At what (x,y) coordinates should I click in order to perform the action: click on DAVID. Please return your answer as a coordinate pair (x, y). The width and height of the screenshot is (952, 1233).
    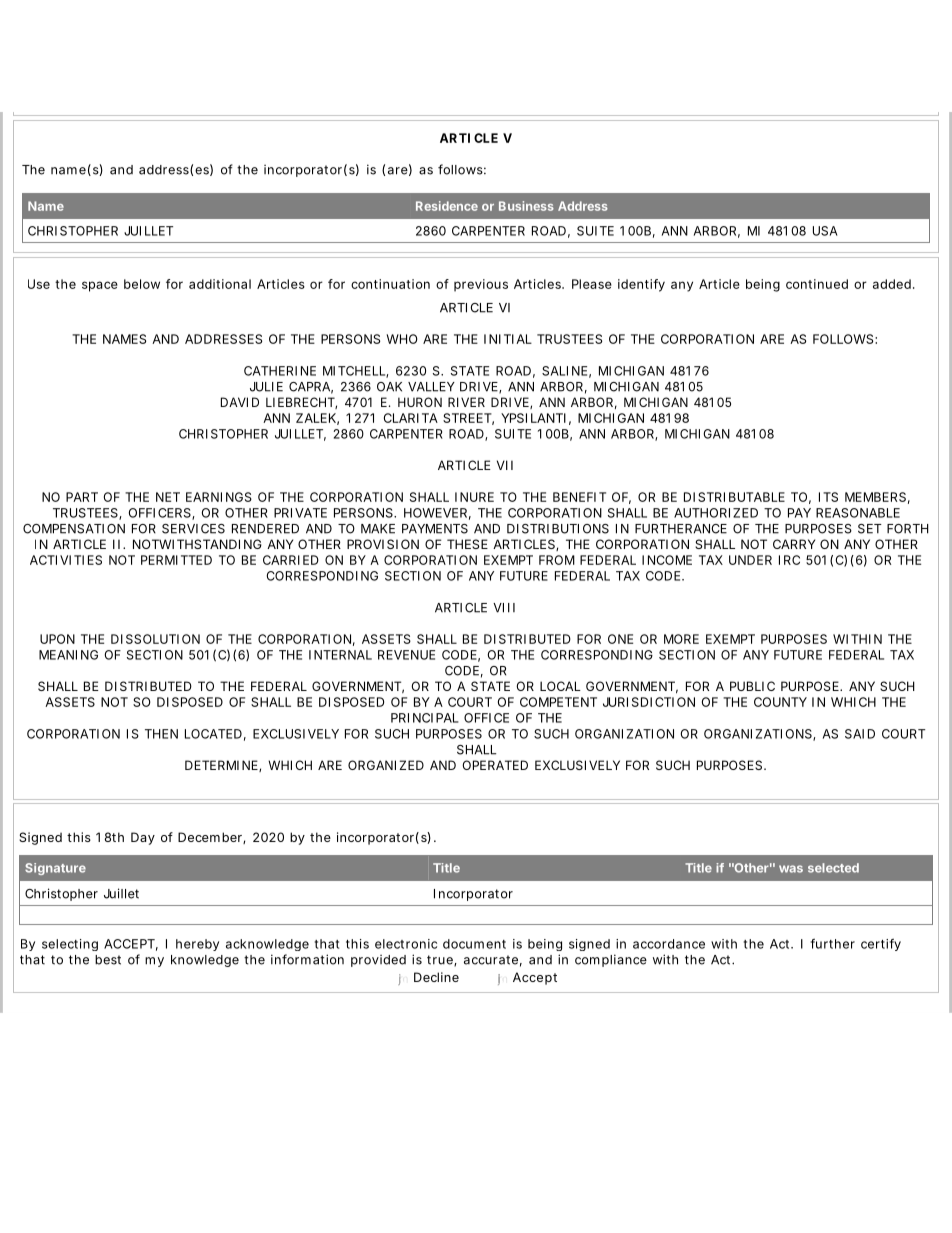
    Looking at the image, I should click on (240, 402).
